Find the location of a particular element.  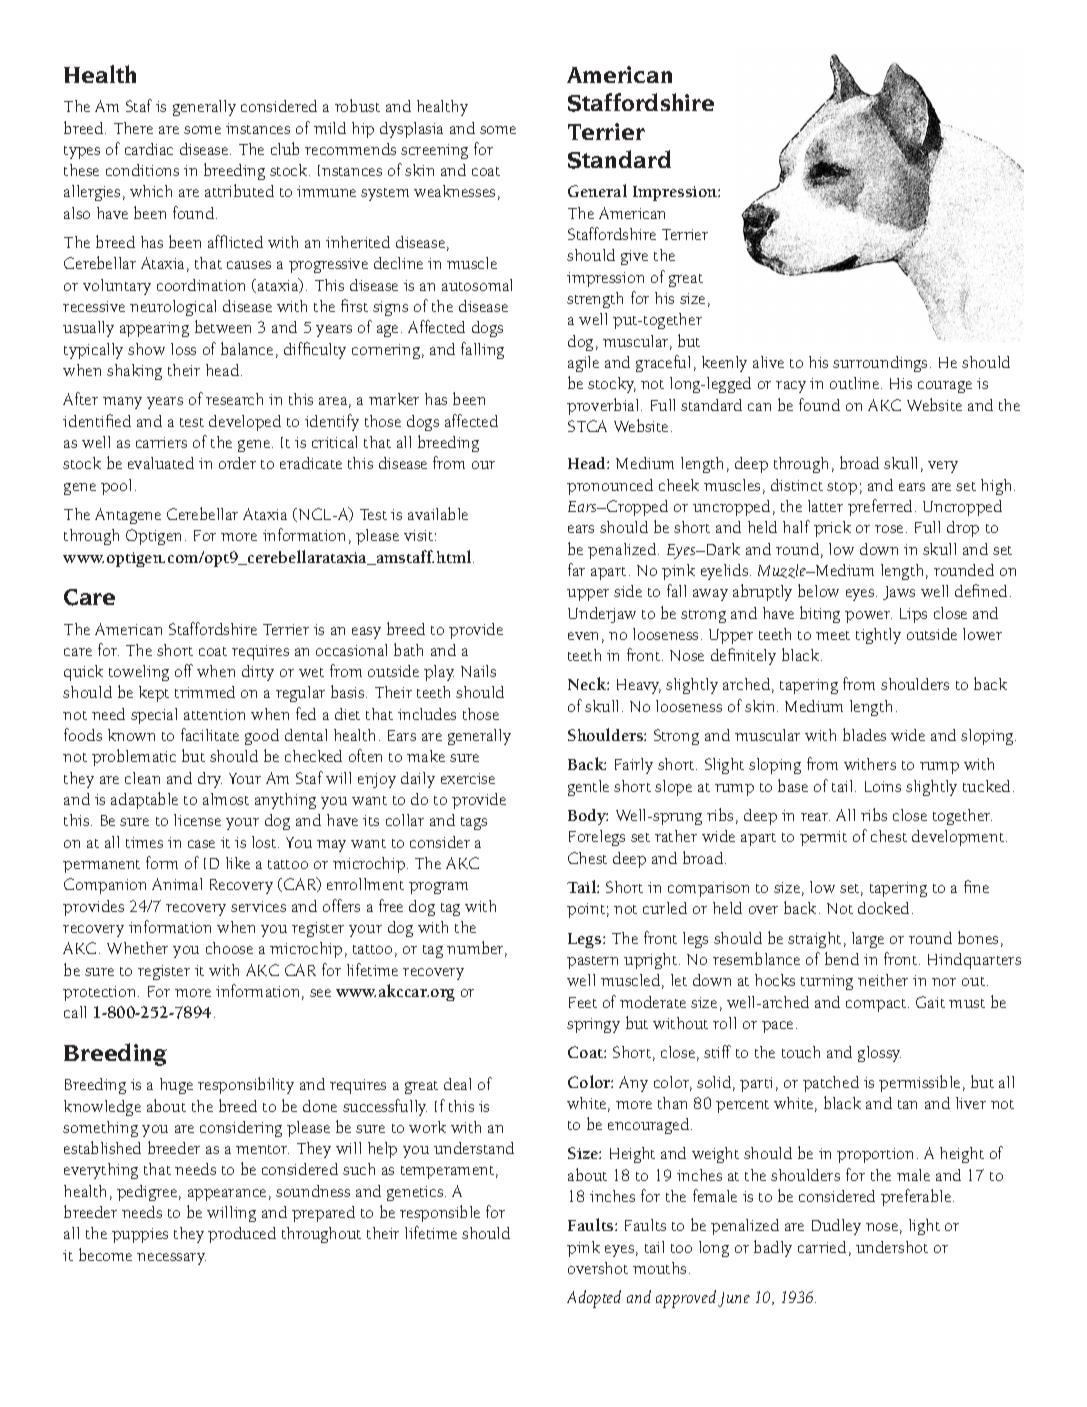

screening is located at coordinates (434, 151).
